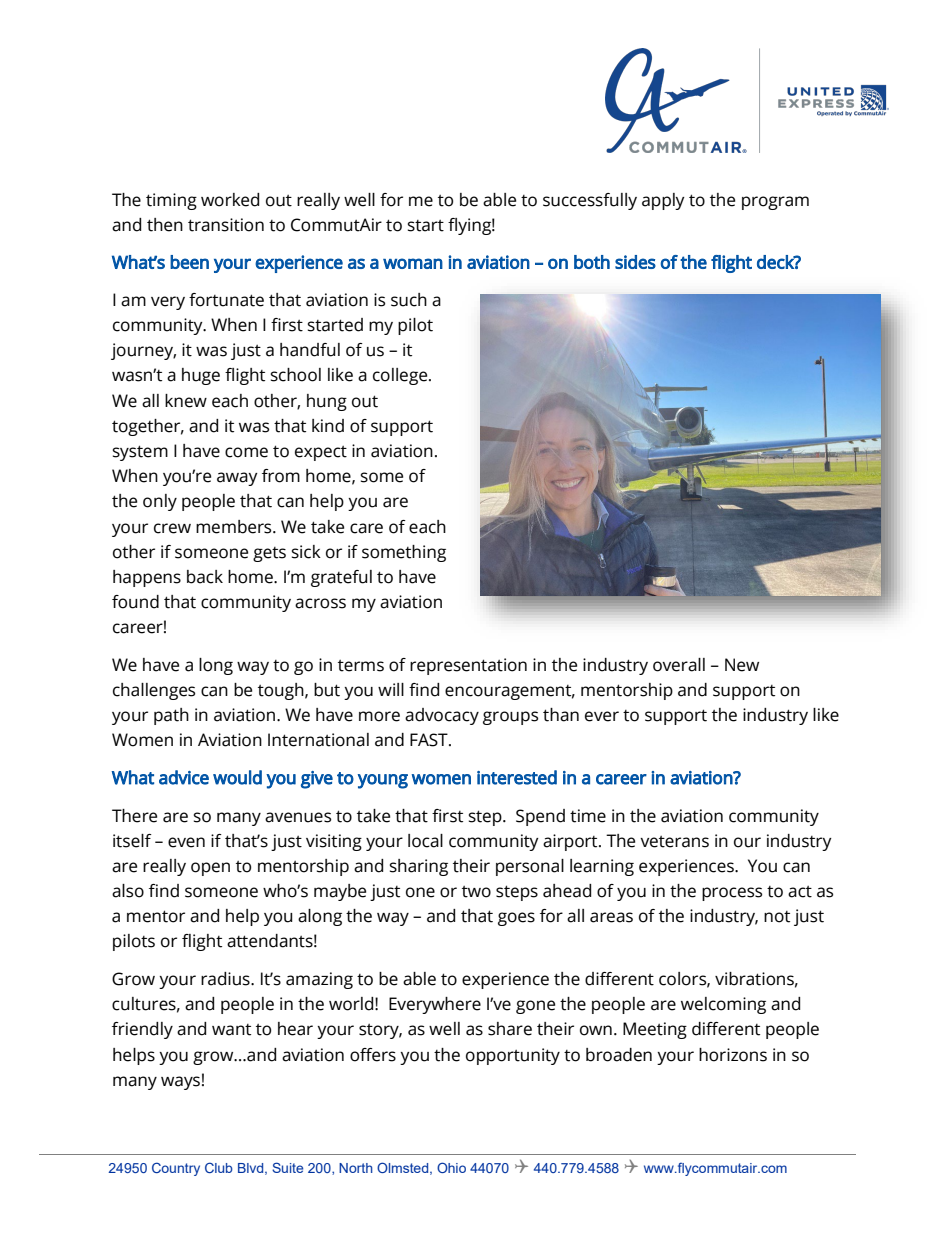 This document has width=952, height=1233. What do you see at coordinates (775, 203) in the document?
I see `program` at bounding box center [775, 203].
